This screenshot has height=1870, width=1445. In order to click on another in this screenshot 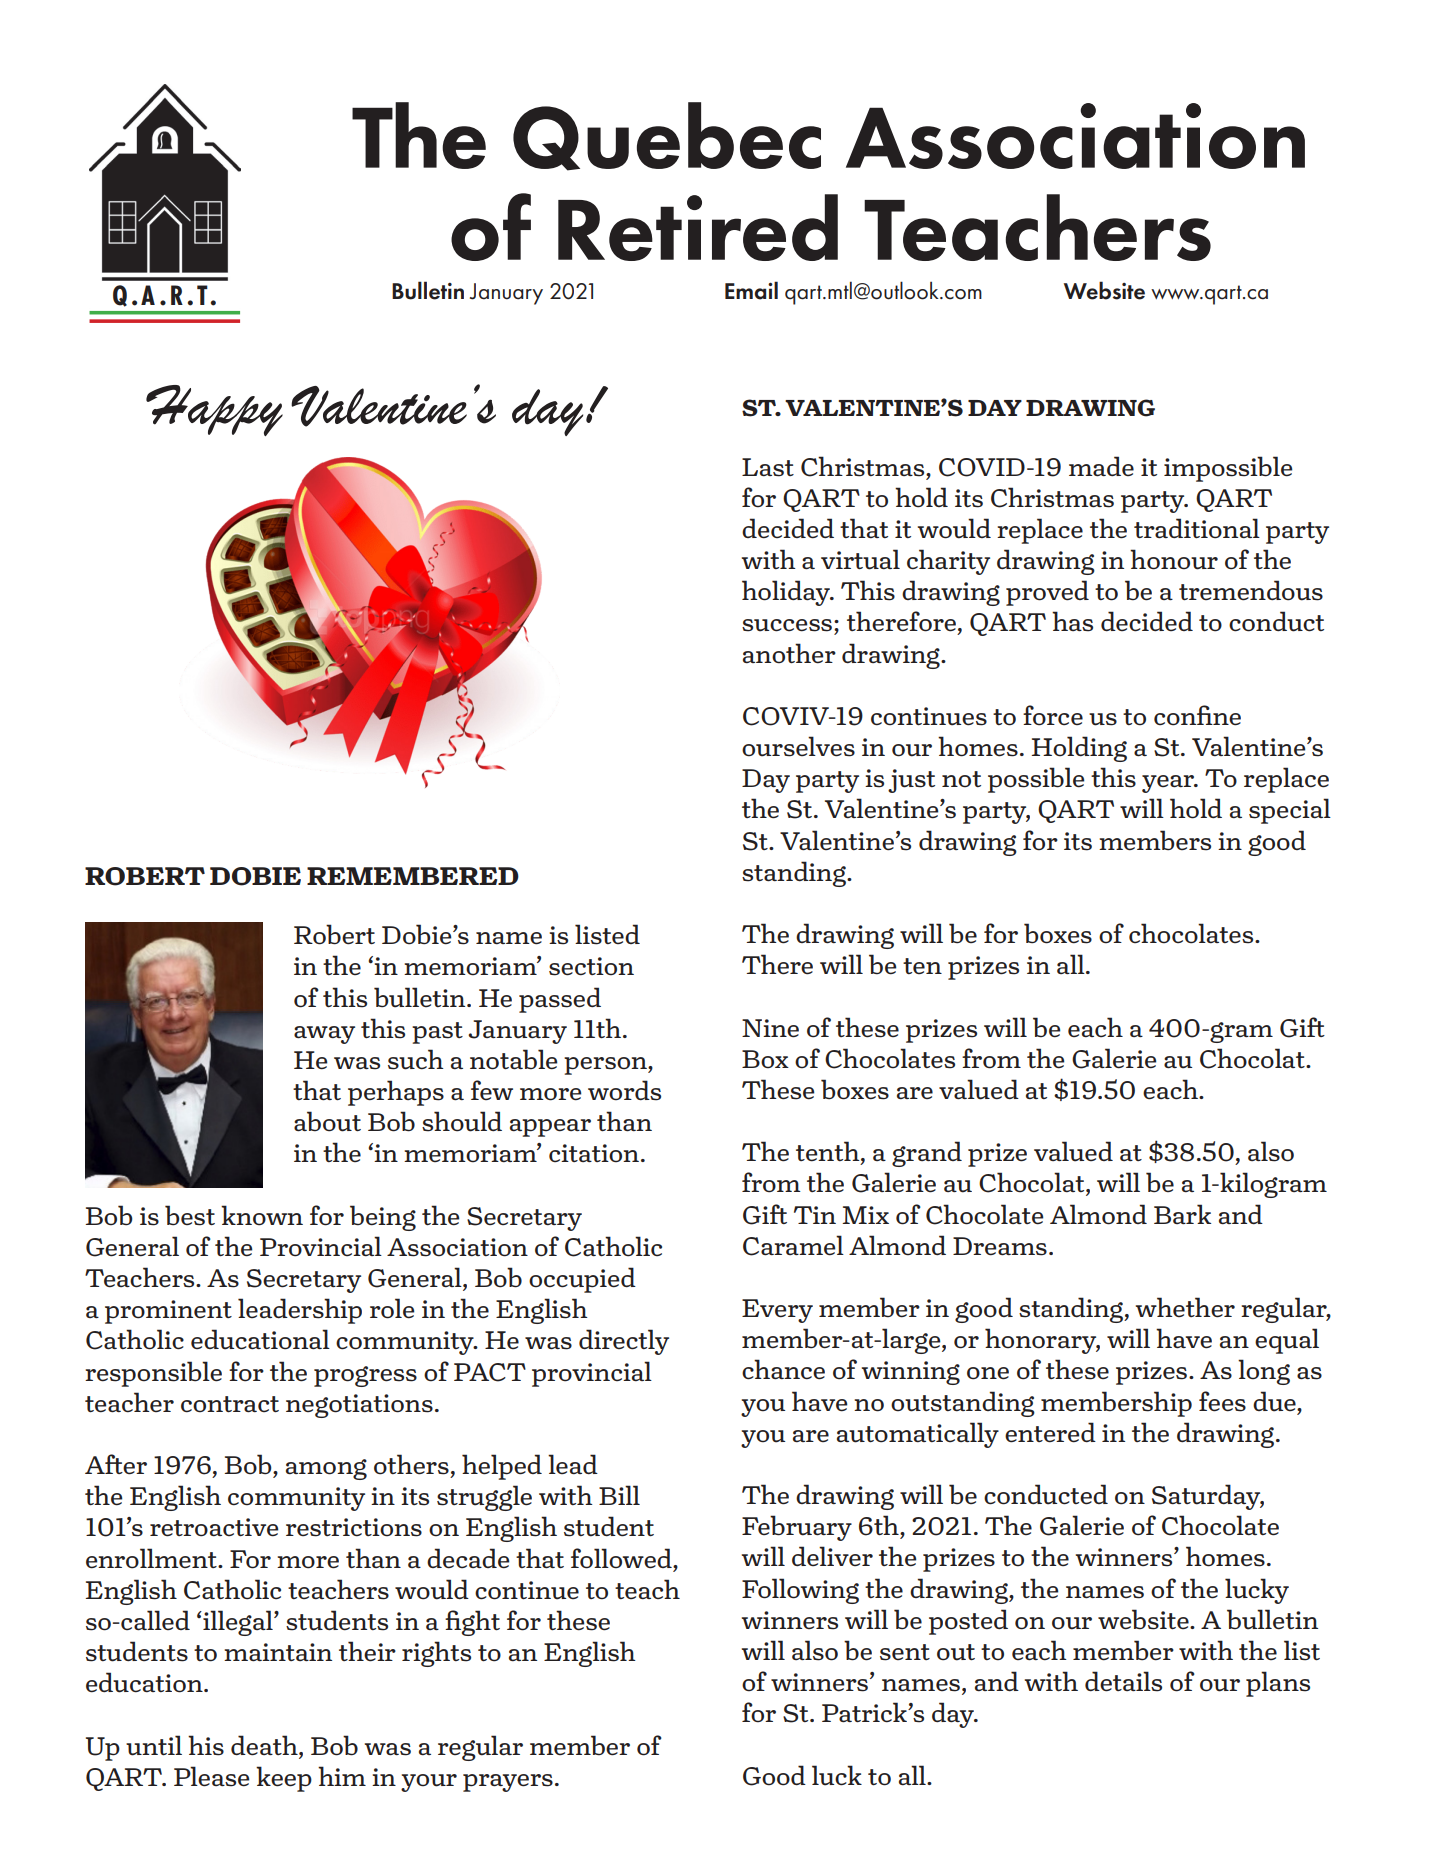, I will do `click(789, 653)`.
